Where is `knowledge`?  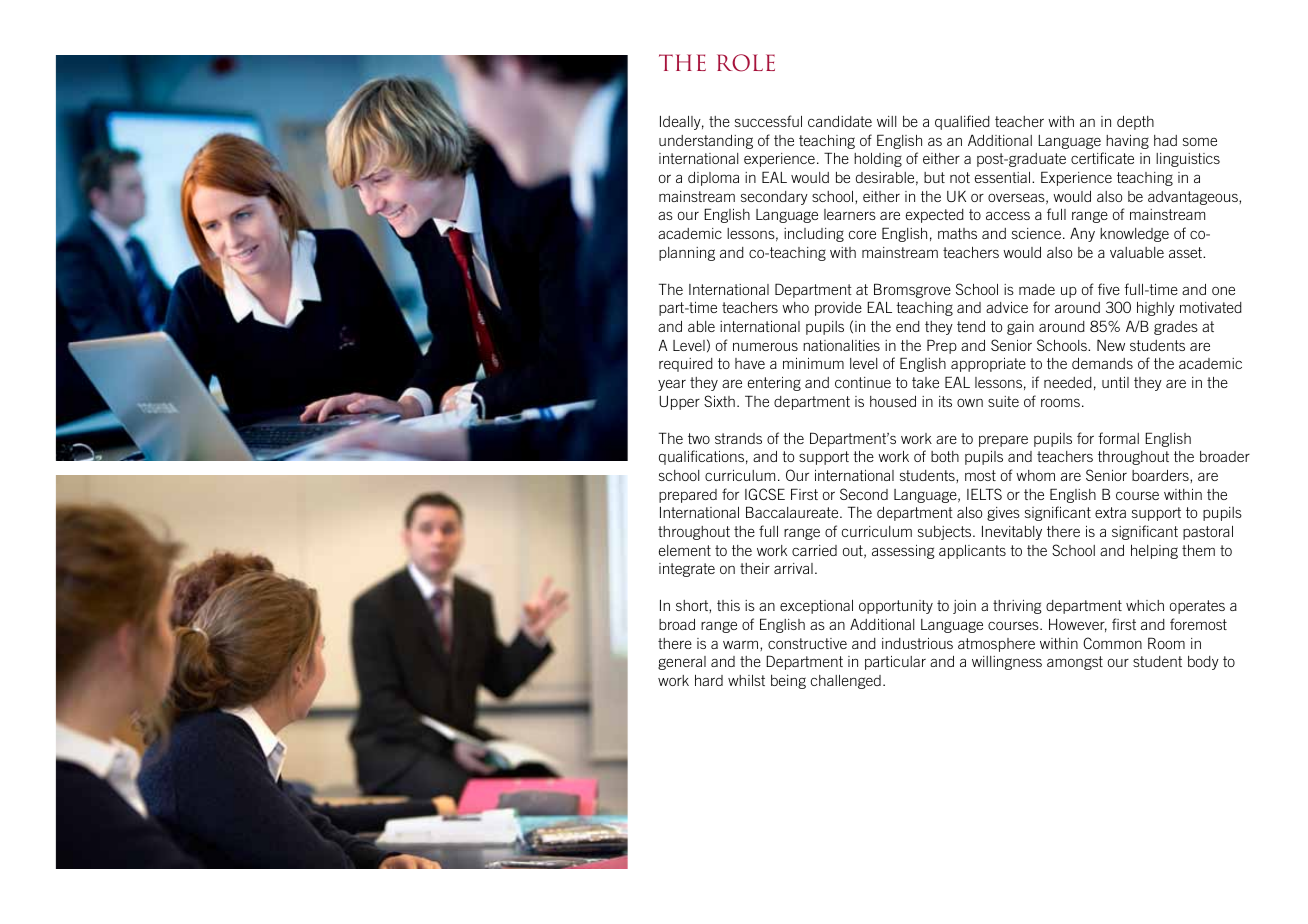
knowledge is located at coordinates (1134, 235).
